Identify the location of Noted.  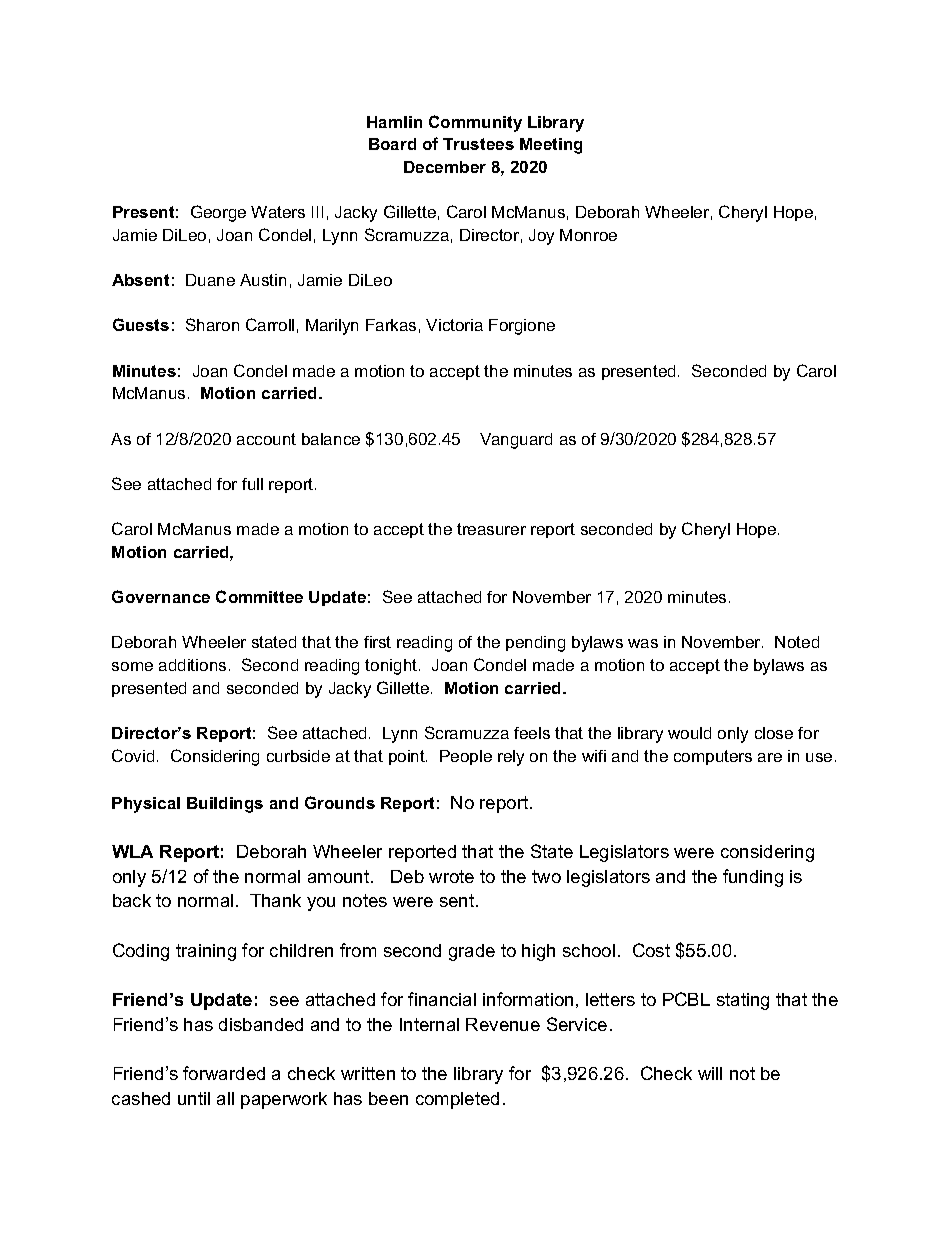
(797, 642).
